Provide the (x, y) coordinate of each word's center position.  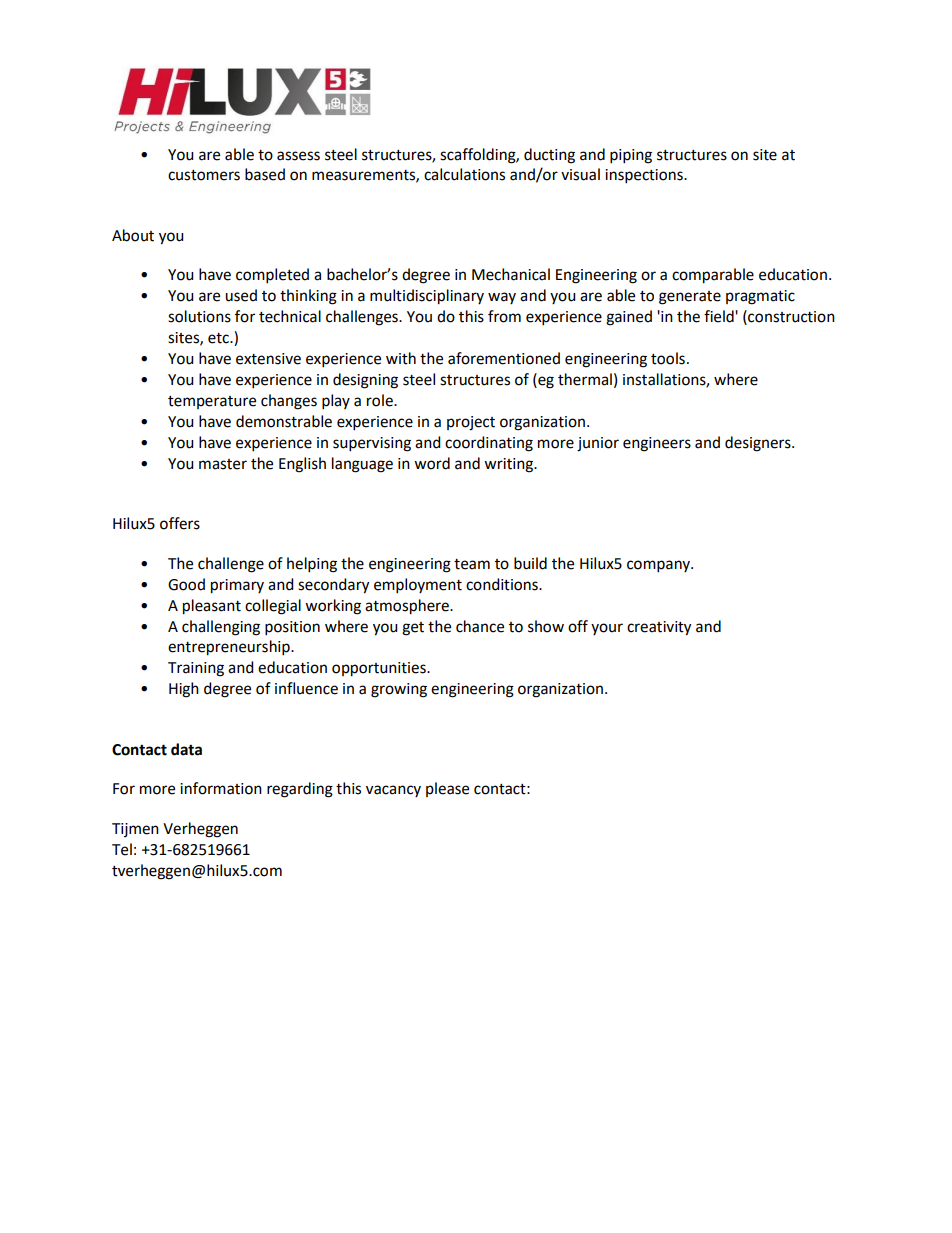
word (432, 463)
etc (219, 338)
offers (180, 523)
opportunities (380, 669)
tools (668, 358)
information (221, 788)
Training (196, 669)
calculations (464, 174)
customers (204, 175)
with (401, 358)
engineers (657, 444)
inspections (645, 176)
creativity (659, 628)
